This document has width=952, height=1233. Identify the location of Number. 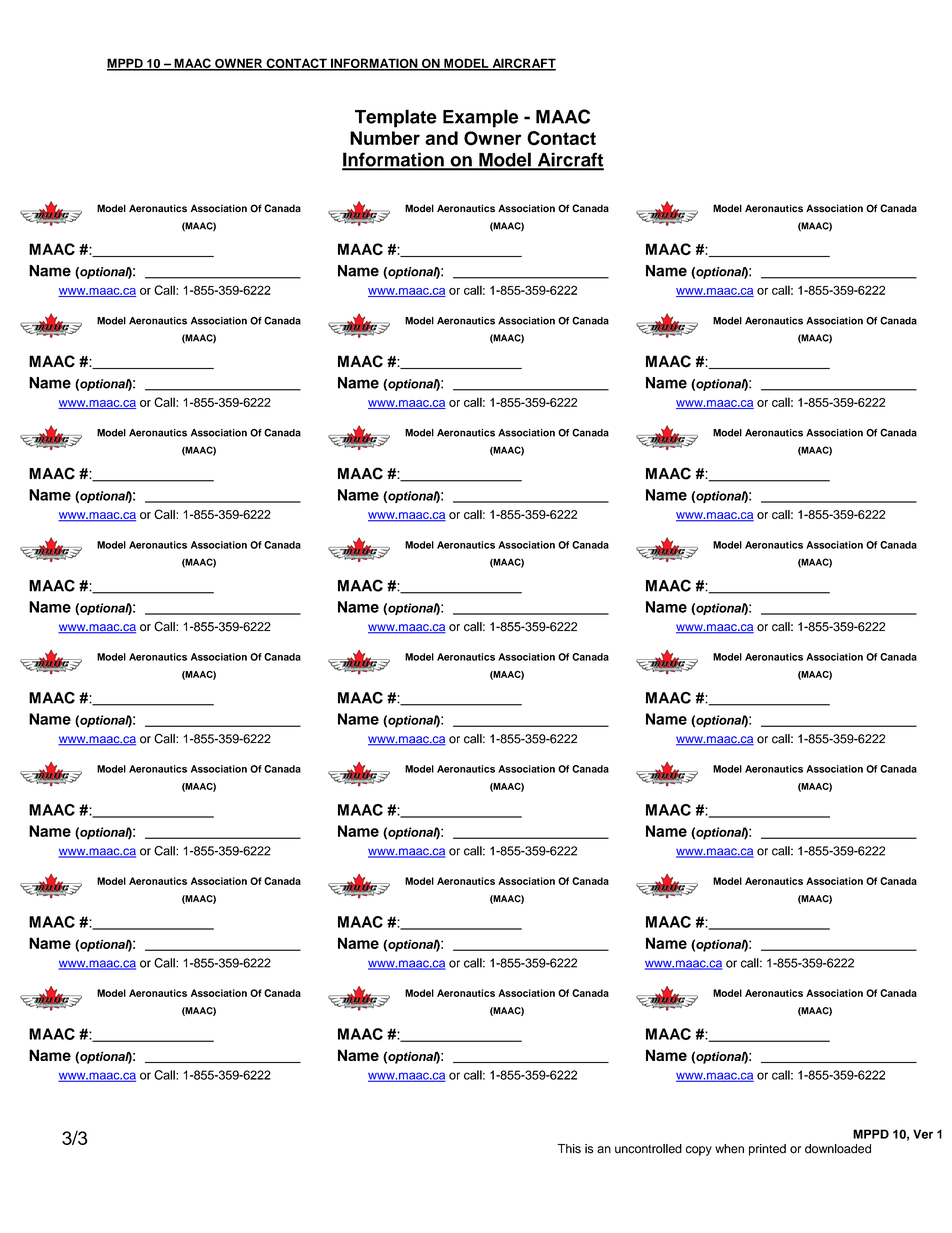
(385, 138).
